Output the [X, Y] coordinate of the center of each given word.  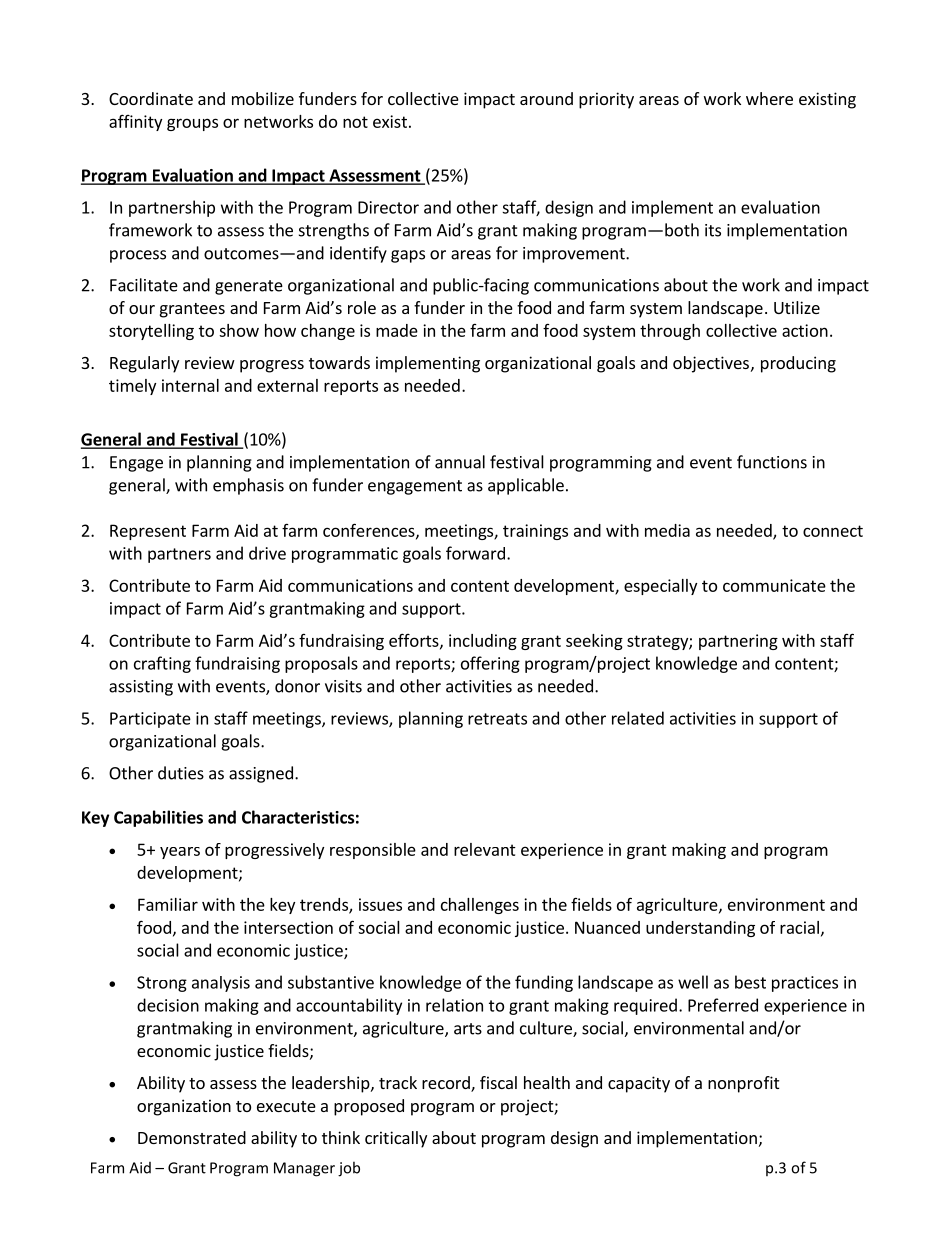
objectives [711, 364]
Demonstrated [192, 1137]
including [483, 642]
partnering [738, 642]
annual [460, 462]
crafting [162, 664]
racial [799, 927]
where [769, 98]
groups [192, 124]
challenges [480, 906]
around [546, 98]
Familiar [168, 904]
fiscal [498, 1082]
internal [190, 385]
